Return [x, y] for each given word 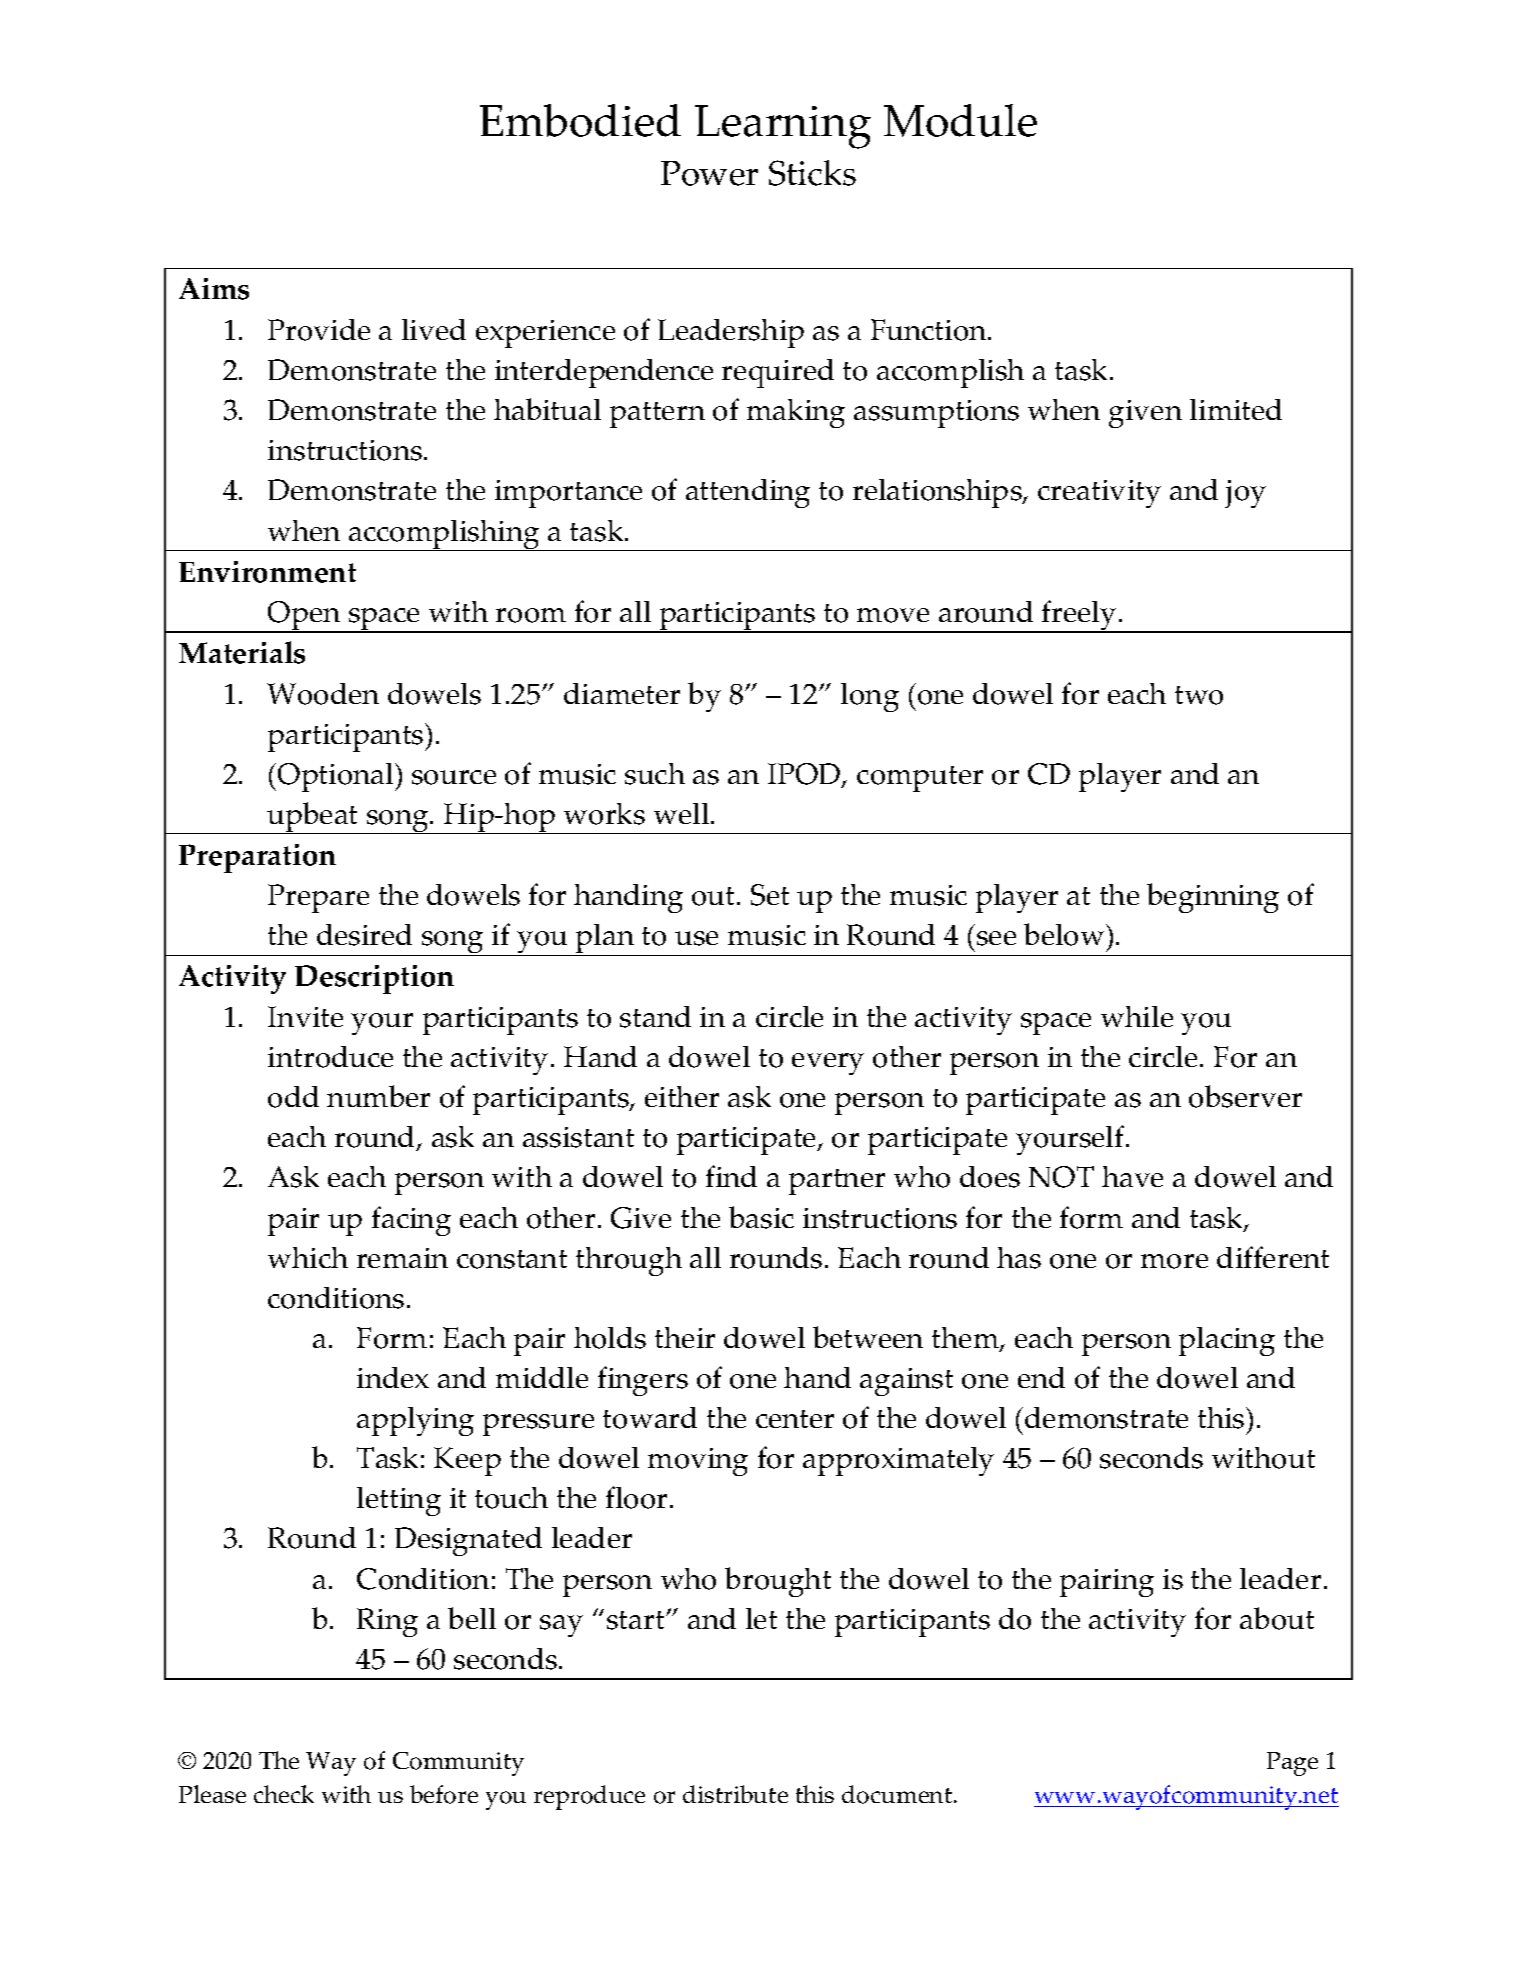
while [1137, 1016]
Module [960, 120]
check [284, 1794]
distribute [735, 1794]
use [696, 938]
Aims [214, 289]
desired [364, 935]
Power [709, 173]
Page [1292, 1764]
